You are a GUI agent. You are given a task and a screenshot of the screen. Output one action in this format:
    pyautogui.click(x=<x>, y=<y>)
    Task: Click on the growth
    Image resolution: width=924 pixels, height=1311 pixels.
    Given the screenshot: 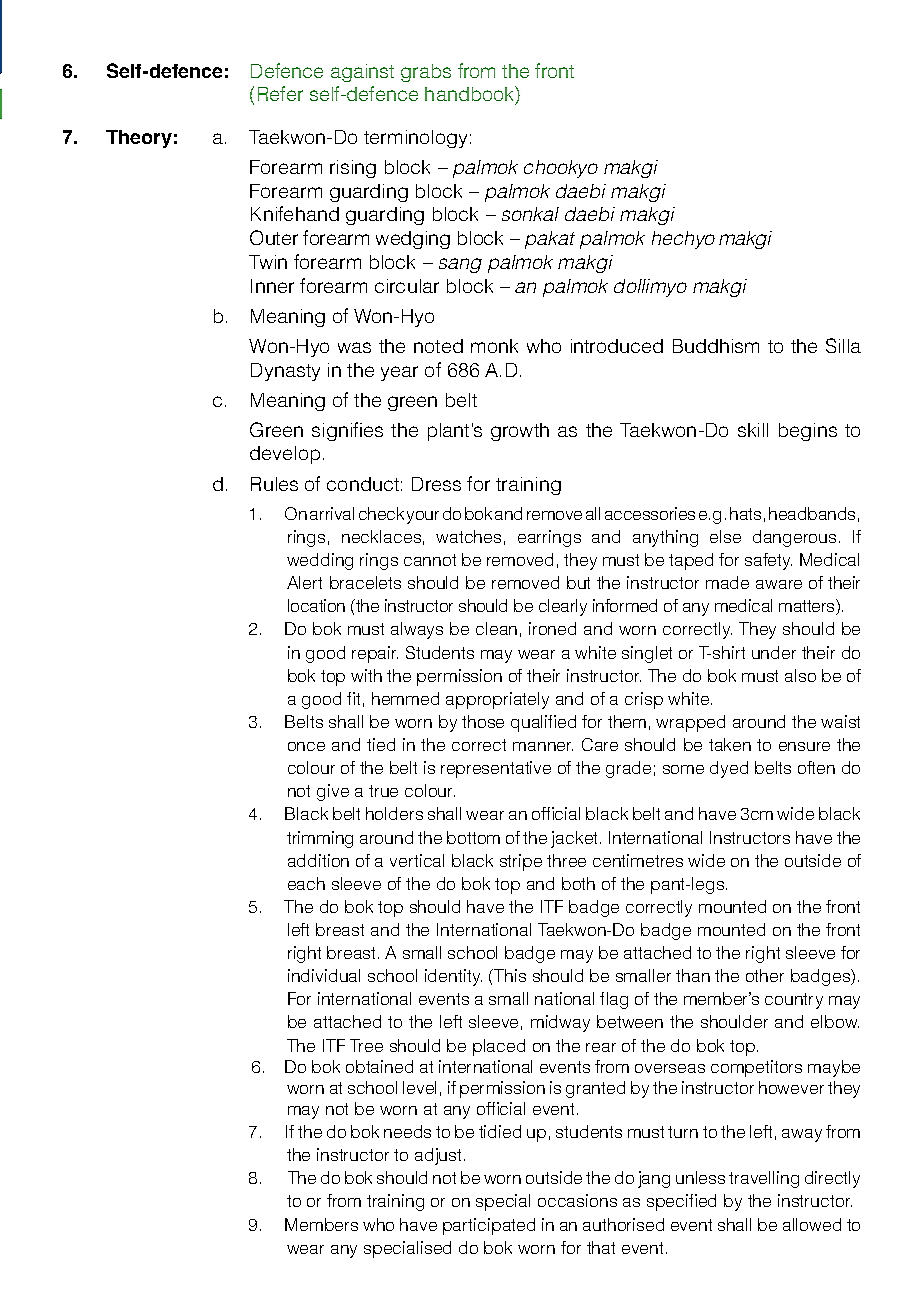 What is the action you would take?
    pyautogui.click(x=520, y=432)
